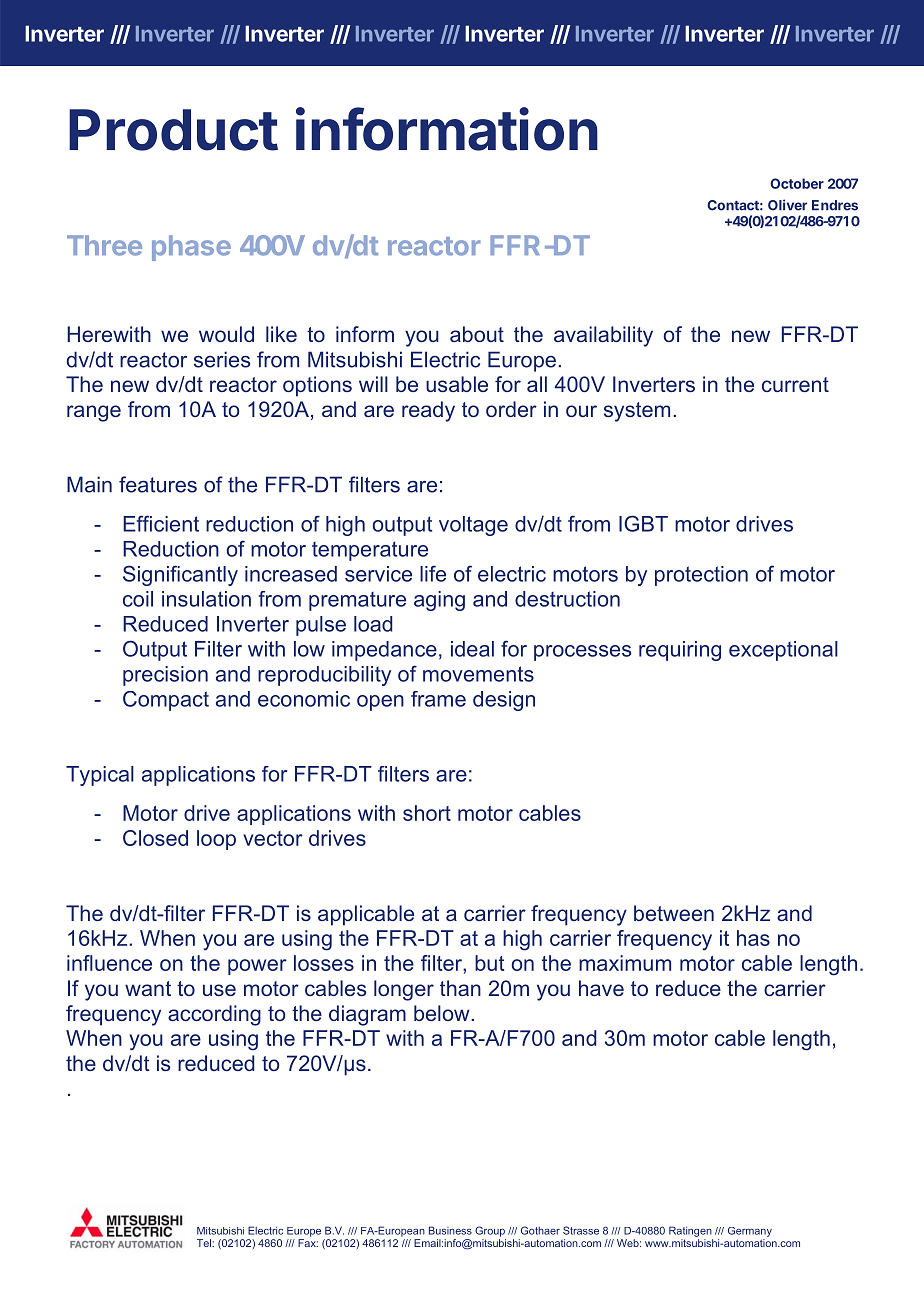 The image size is (924, 1308). I want to click on October, so click(797, 183).
